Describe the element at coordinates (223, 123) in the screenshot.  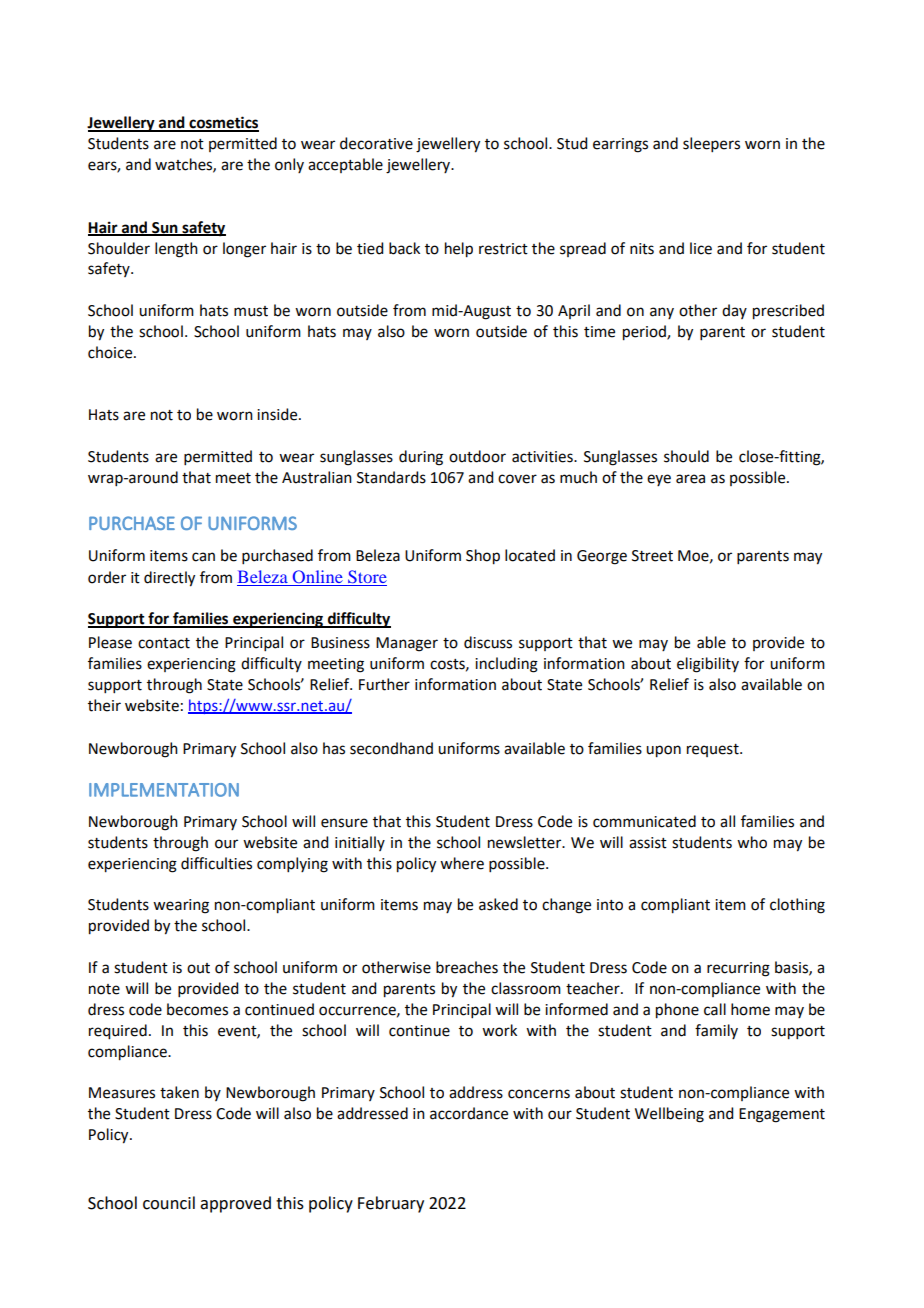
I see `cosmetics` at that location.
